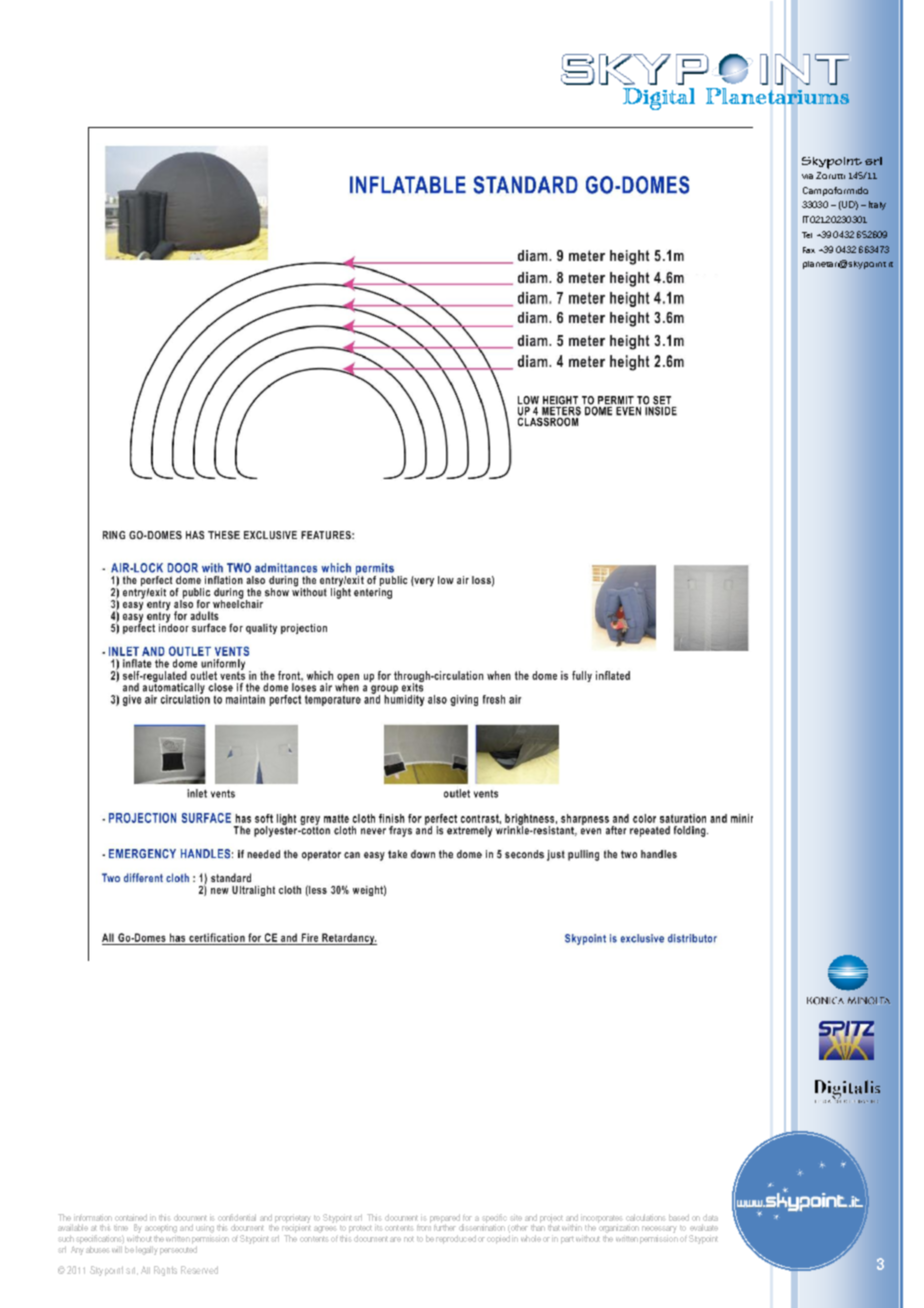 This screenshot has width=924, height=1308. Describe the element at coordinates (516, 1217) in the screenshot. I see `site` at that location.
